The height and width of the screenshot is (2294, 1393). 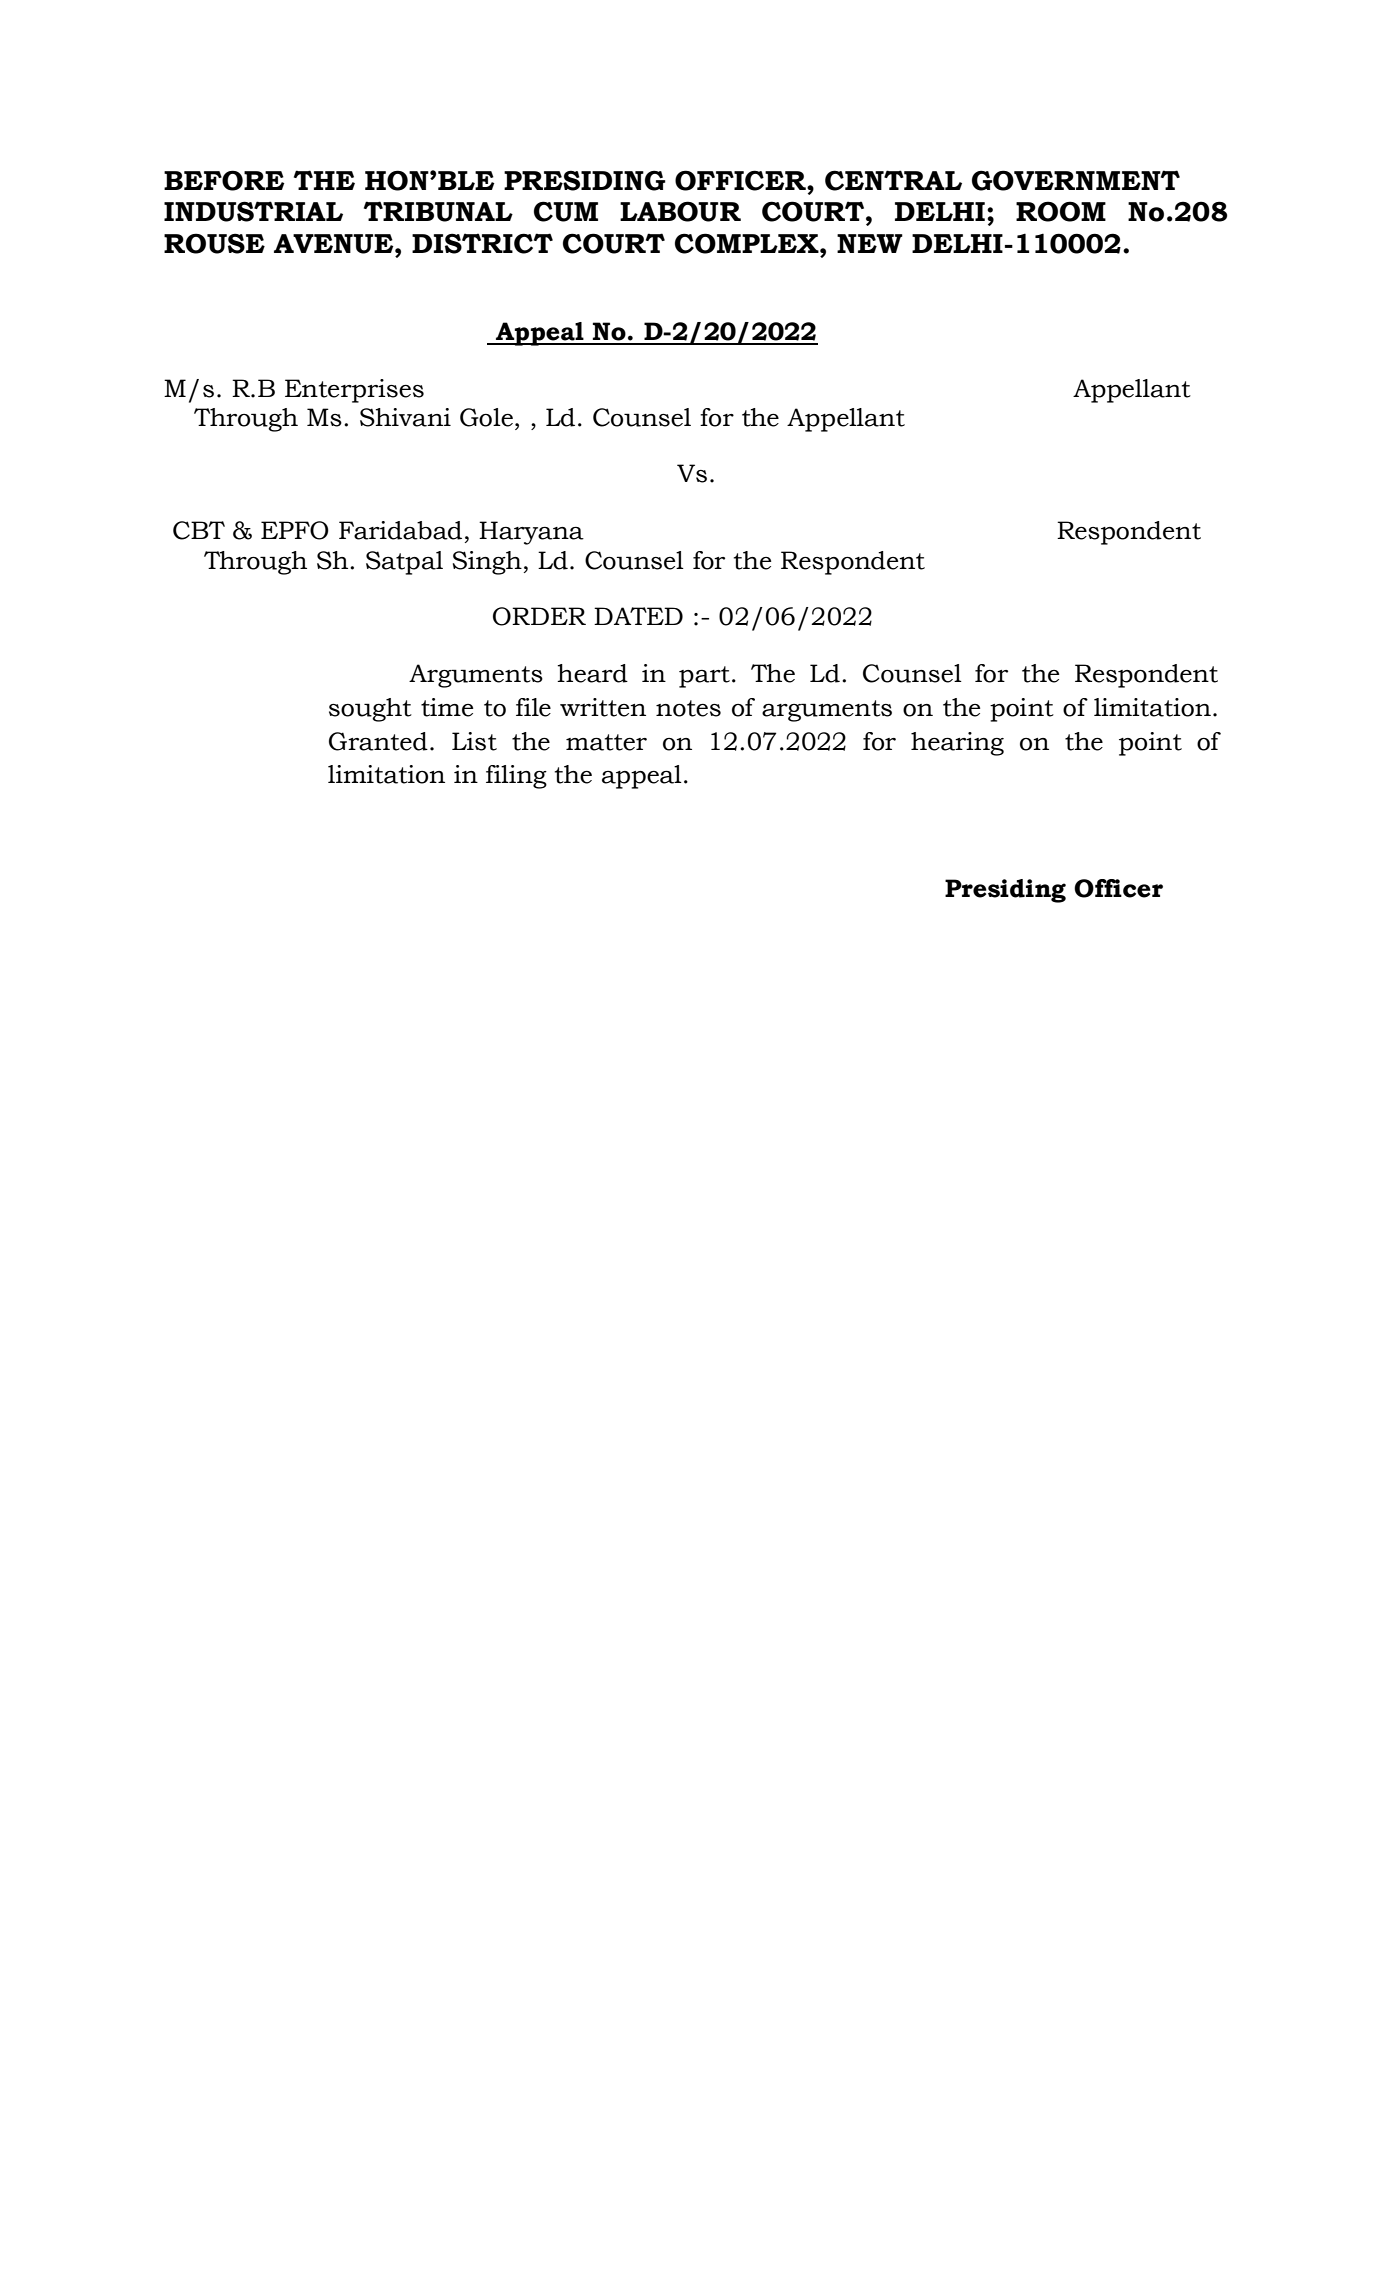 What do you see at coordinates (378, 741) in the screenshot?
I see `Granted` at bounding box center [378, 741].
